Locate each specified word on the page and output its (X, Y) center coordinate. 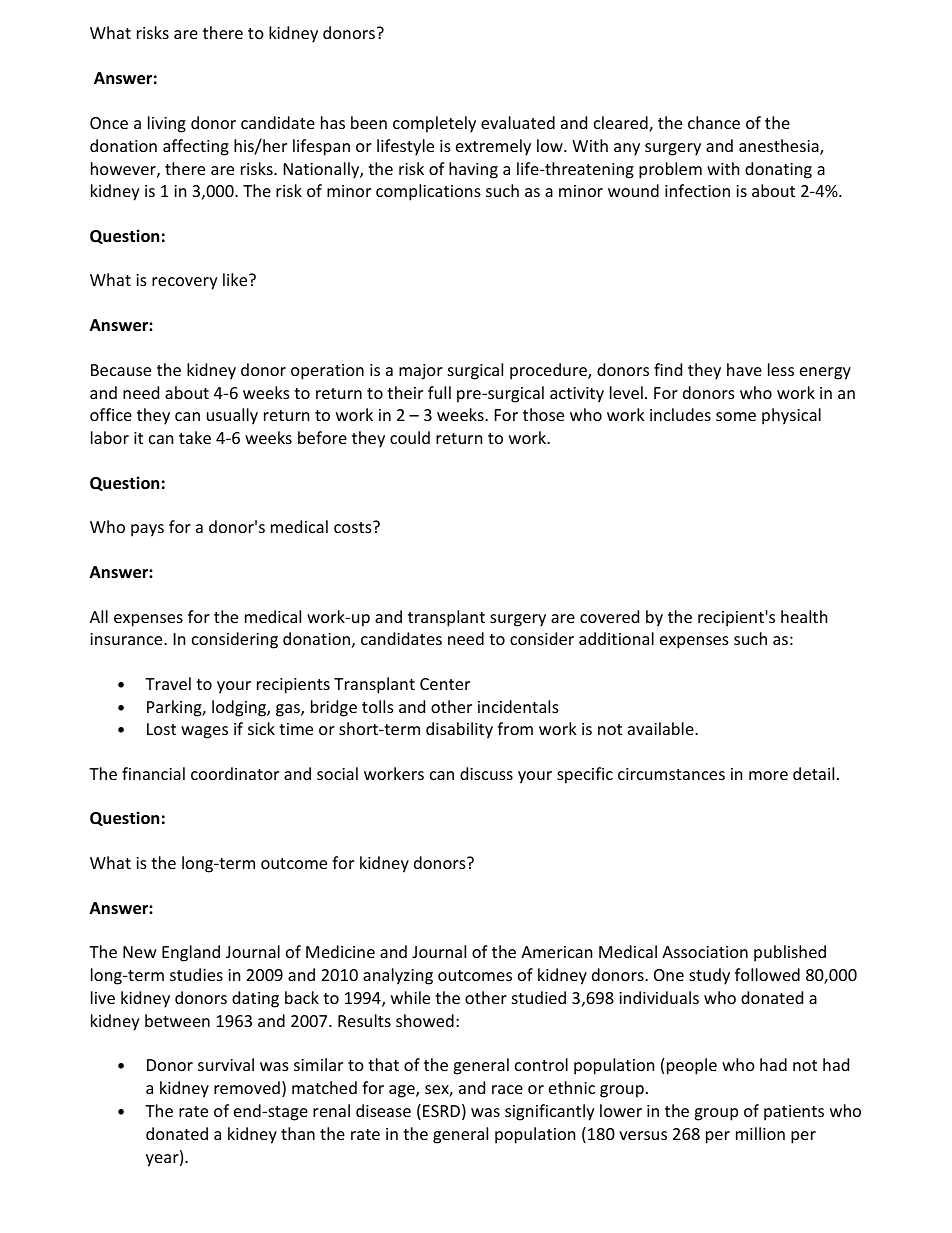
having (473, 170)
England (191, 953)
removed (247, 1087)
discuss (486, 773)
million (760, 1133)
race (507, 1089)
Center (445, 684)
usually (232, 416)
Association (705, 952)
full (439, 392)
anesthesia (780, 147)
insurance (127, 639)
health (804, 616)
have (744, 369)
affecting (196, 147)
